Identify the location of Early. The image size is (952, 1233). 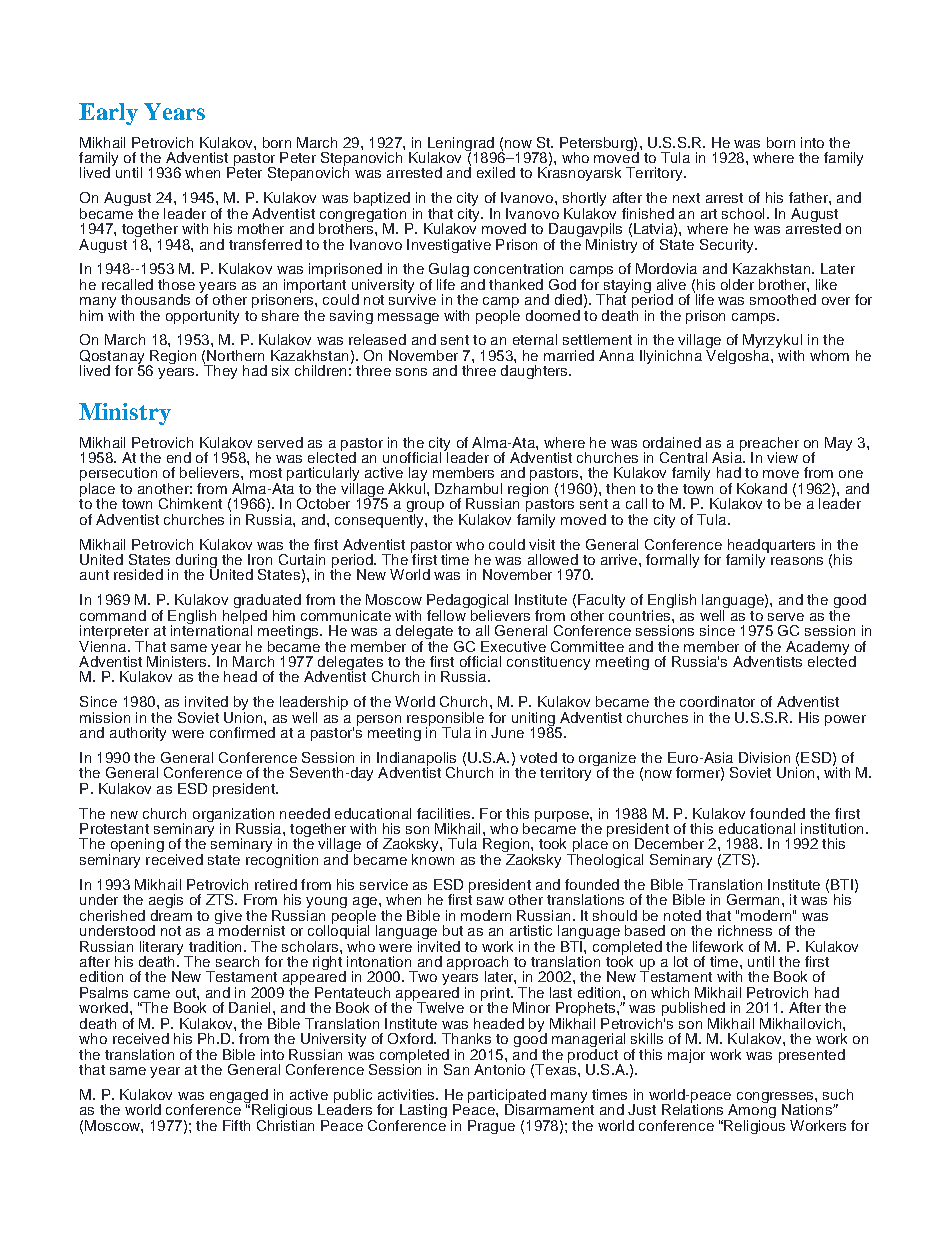
(108, 114).
